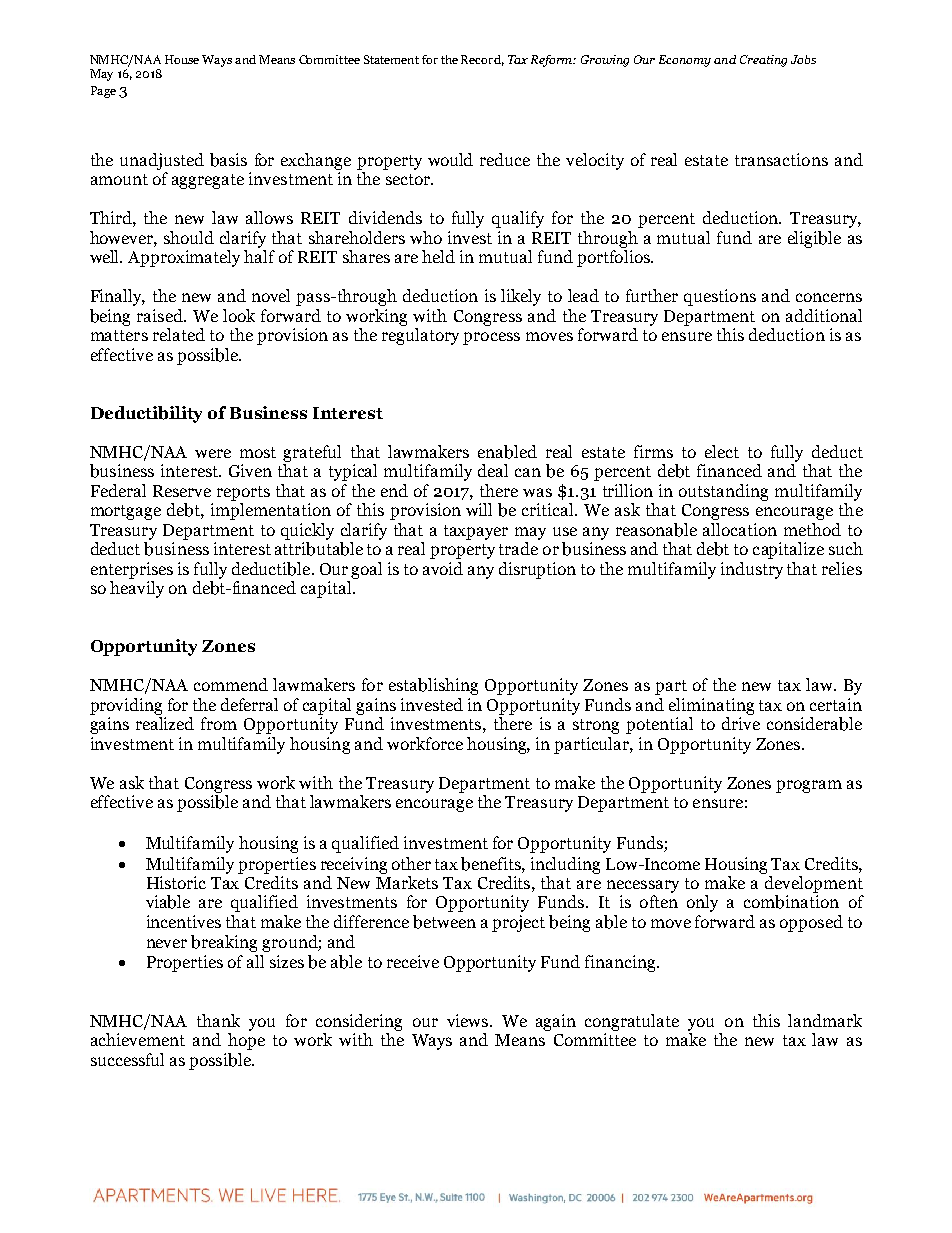 The width and height of the document is (952, 1233). I want to click on Creating, so click(763, 61).
